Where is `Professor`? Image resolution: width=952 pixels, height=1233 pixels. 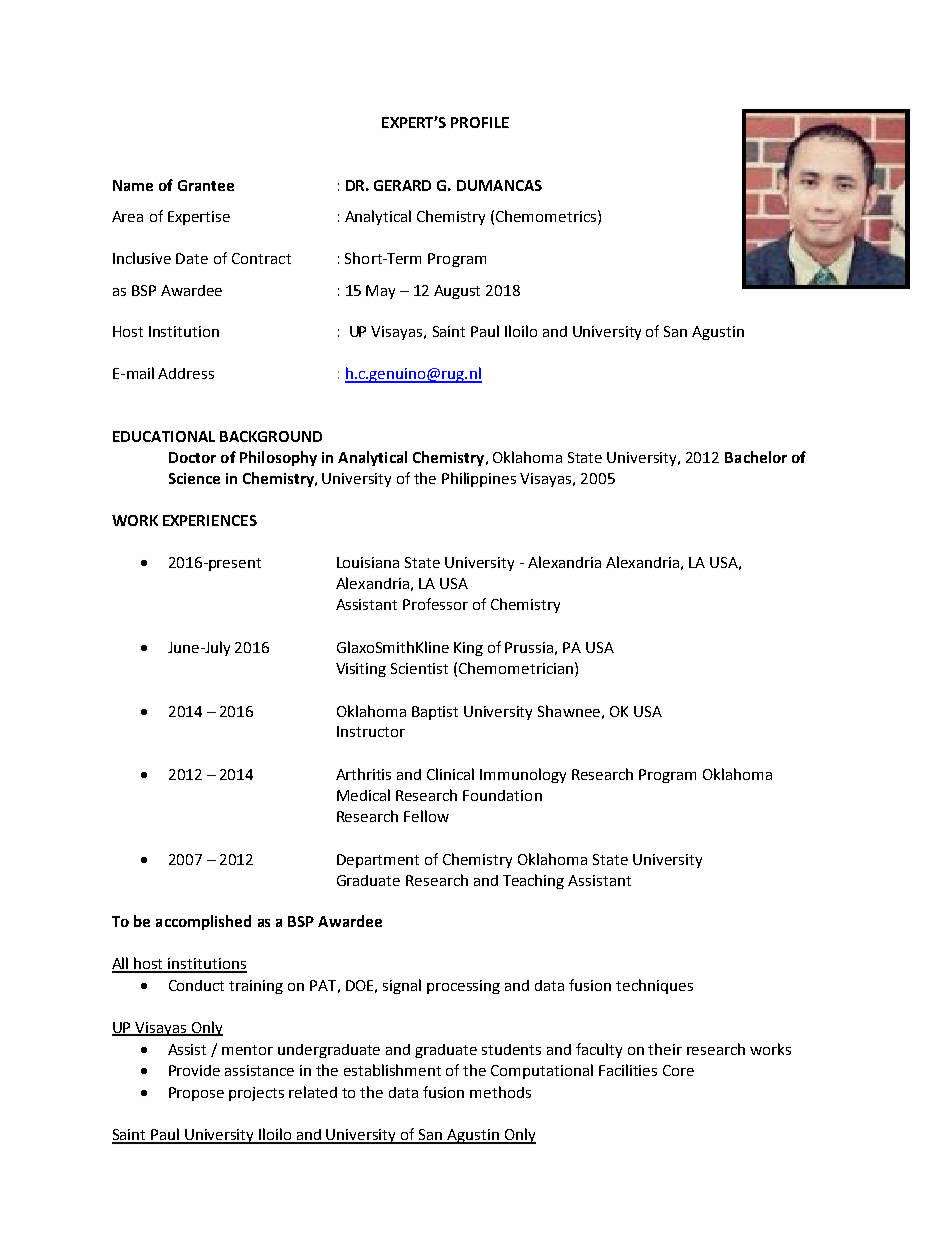
Professor is located at coordinates (435, 604).
